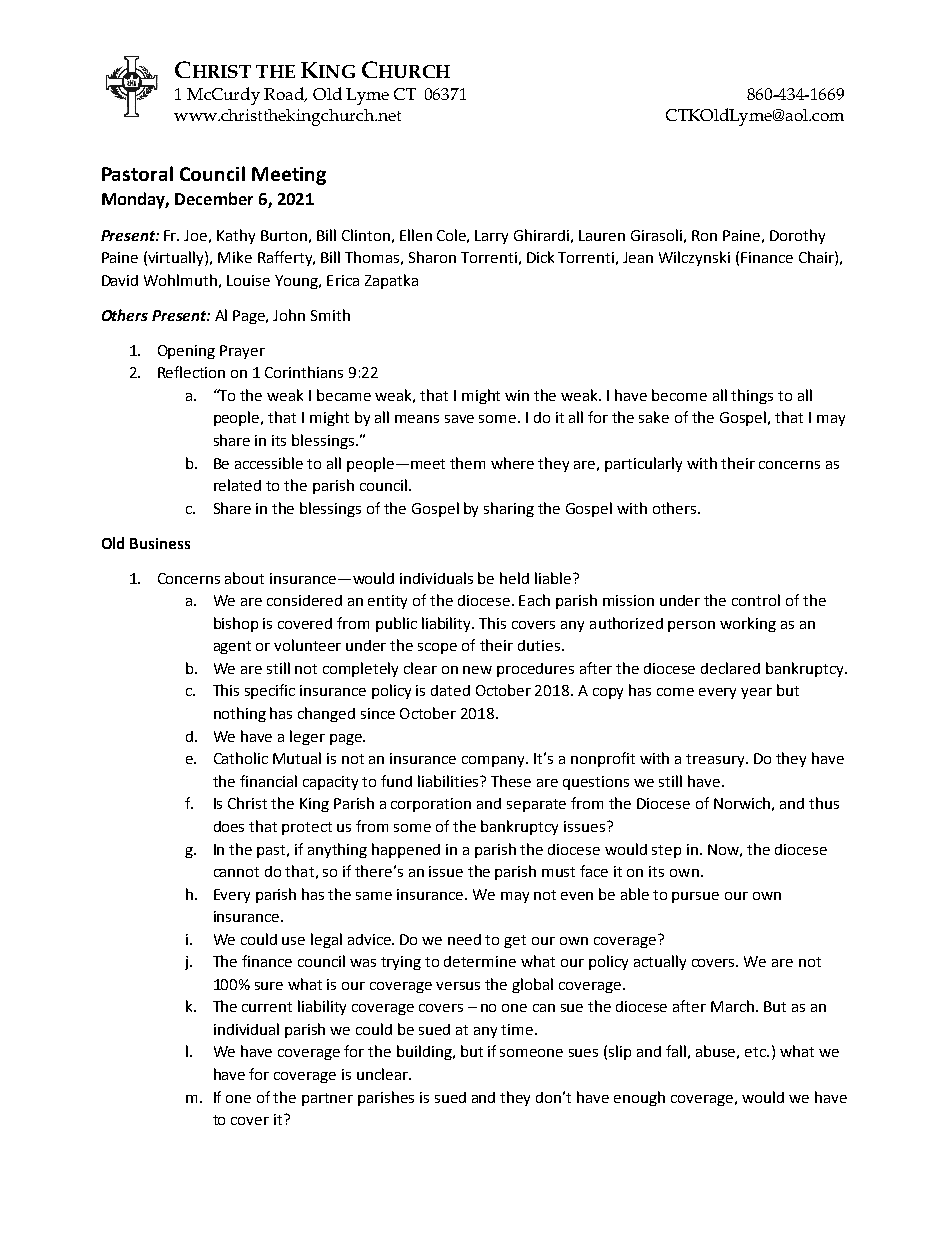  I want to click on current, so click(267, 1007).
